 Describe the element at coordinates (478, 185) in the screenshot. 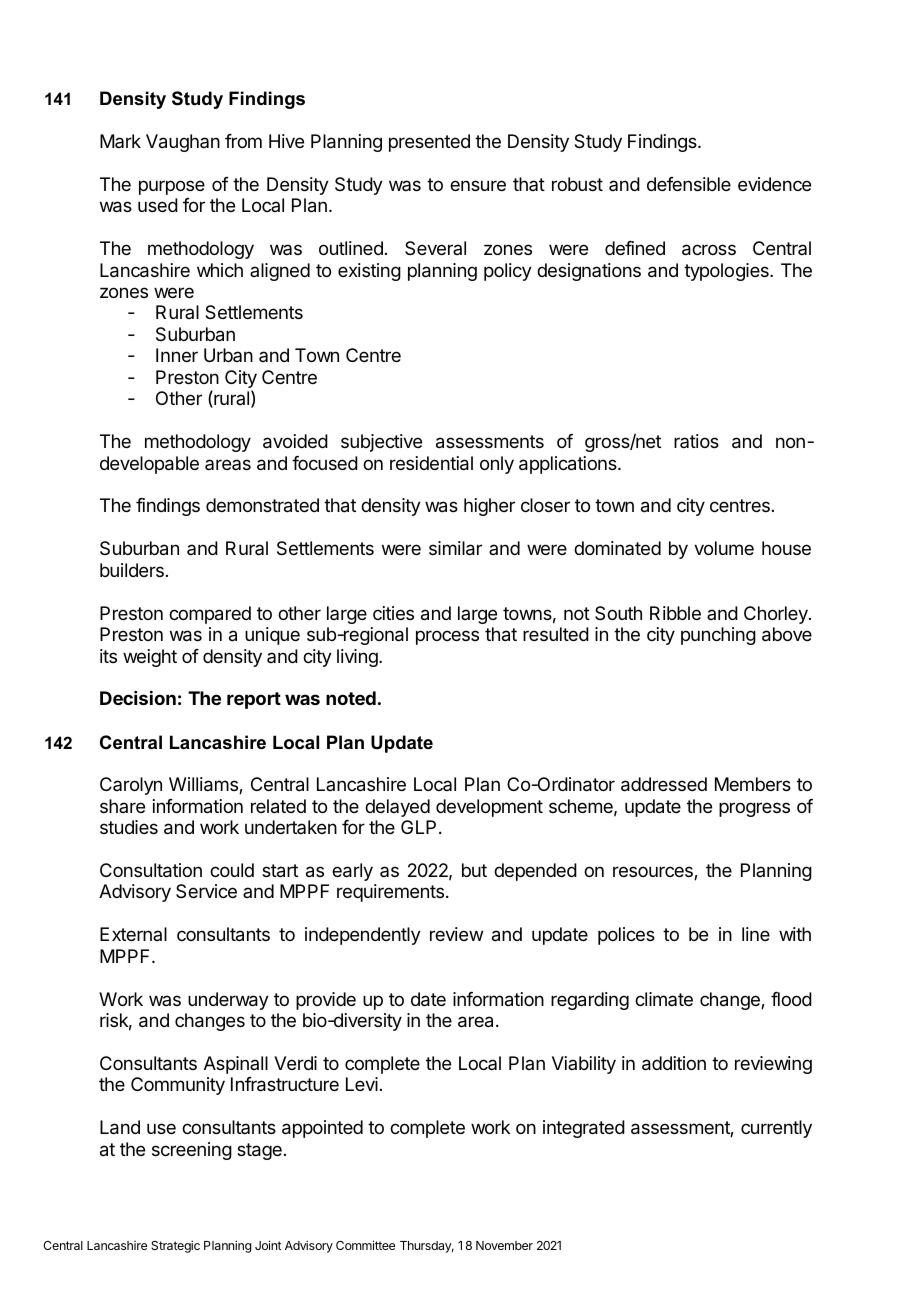

I see `ensure` at that location.
